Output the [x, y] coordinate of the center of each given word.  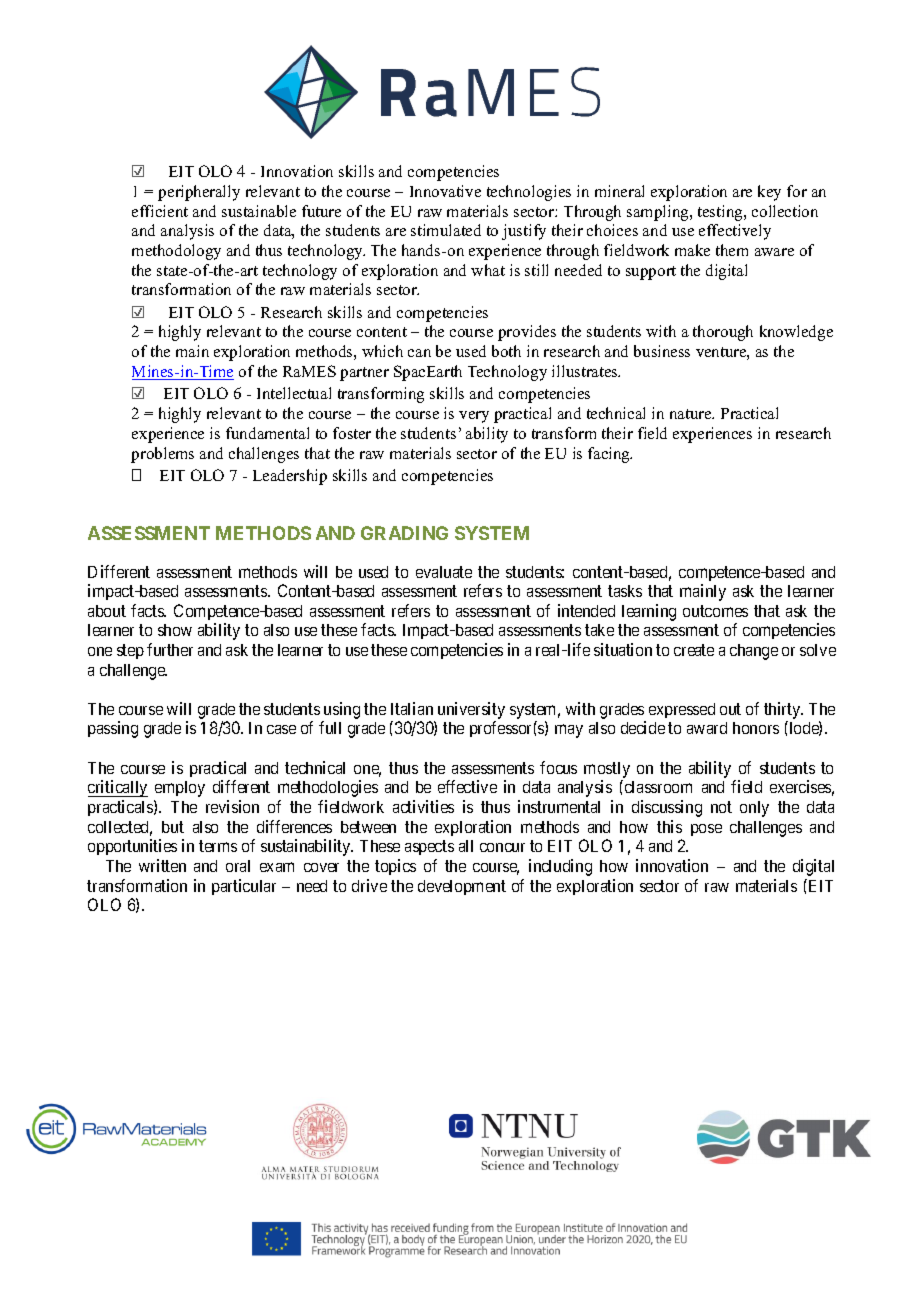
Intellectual [294, 393]
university [471, 710]
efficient [160, 211]
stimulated [446, 230]
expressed [682, 710]
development [462, 887]
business [662, 351]
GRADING [404, 533]
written [162, 865]
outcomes [715, 611]
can [419, 353]
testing [721, 213]
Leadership [290, 477]
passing [113, 729]
